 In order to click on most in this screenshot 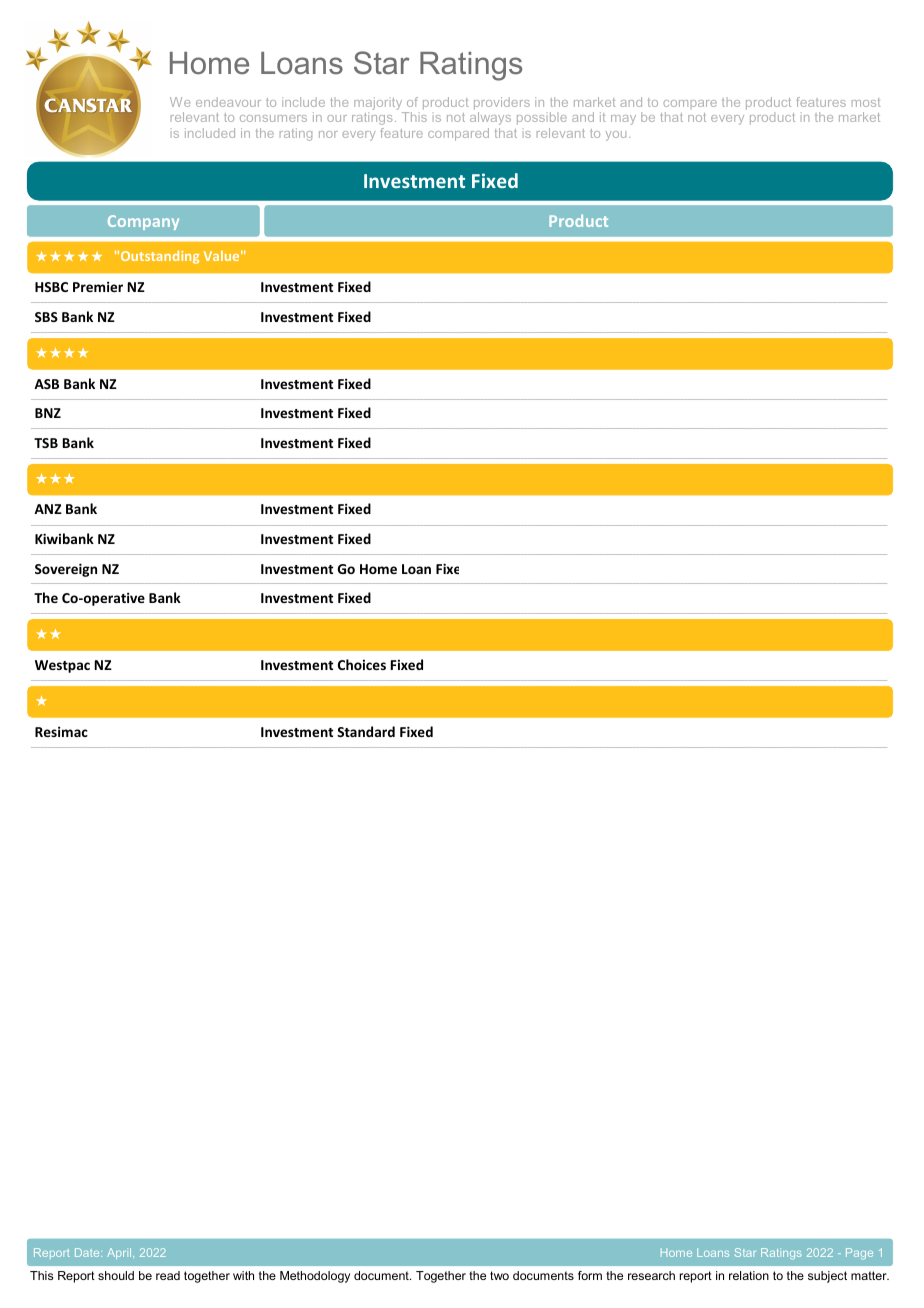, I will do `click(866, 102)`.
